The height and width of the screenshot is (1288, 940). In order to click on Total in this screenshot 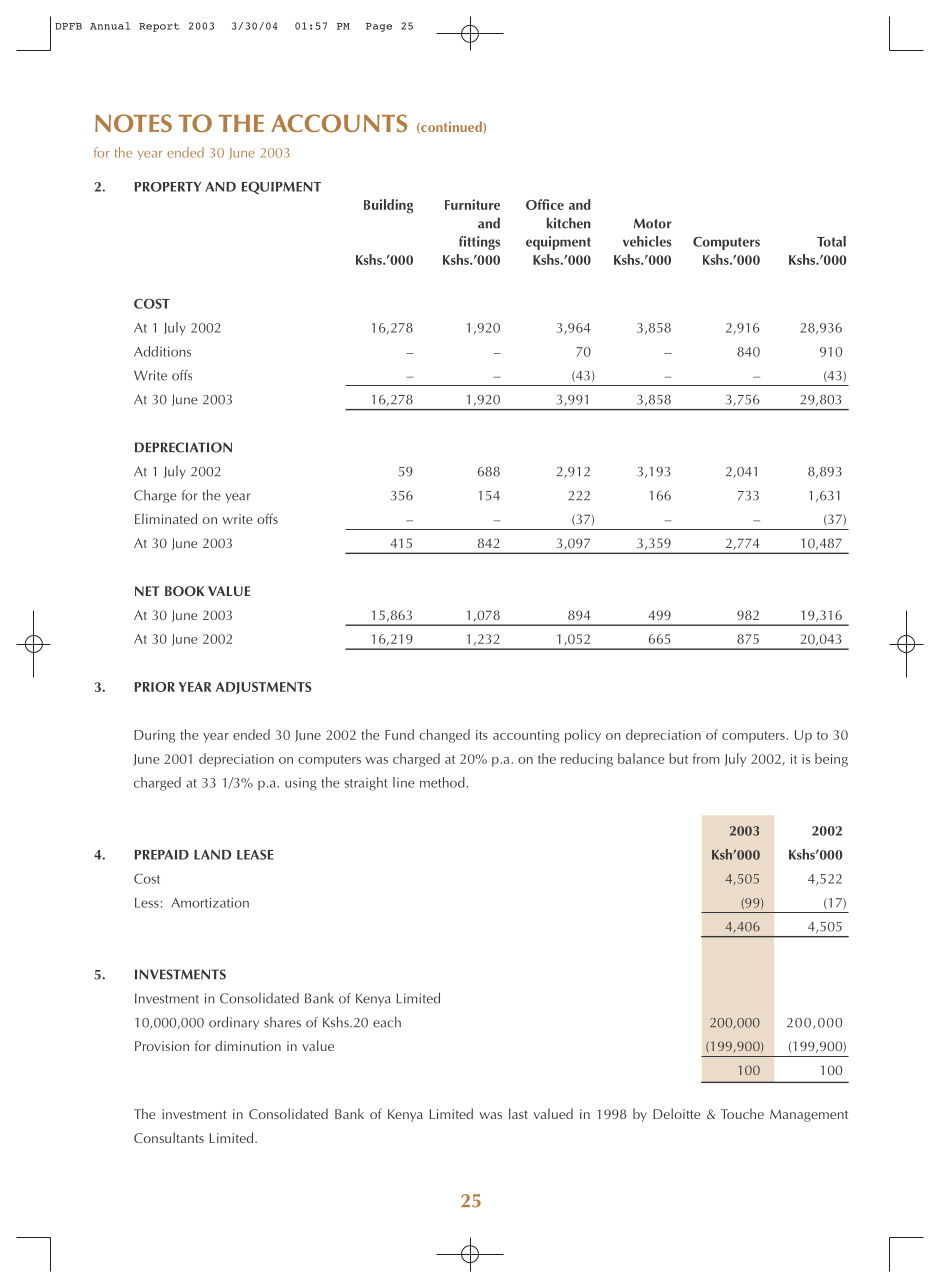, I will do `click(831, 241)`.
